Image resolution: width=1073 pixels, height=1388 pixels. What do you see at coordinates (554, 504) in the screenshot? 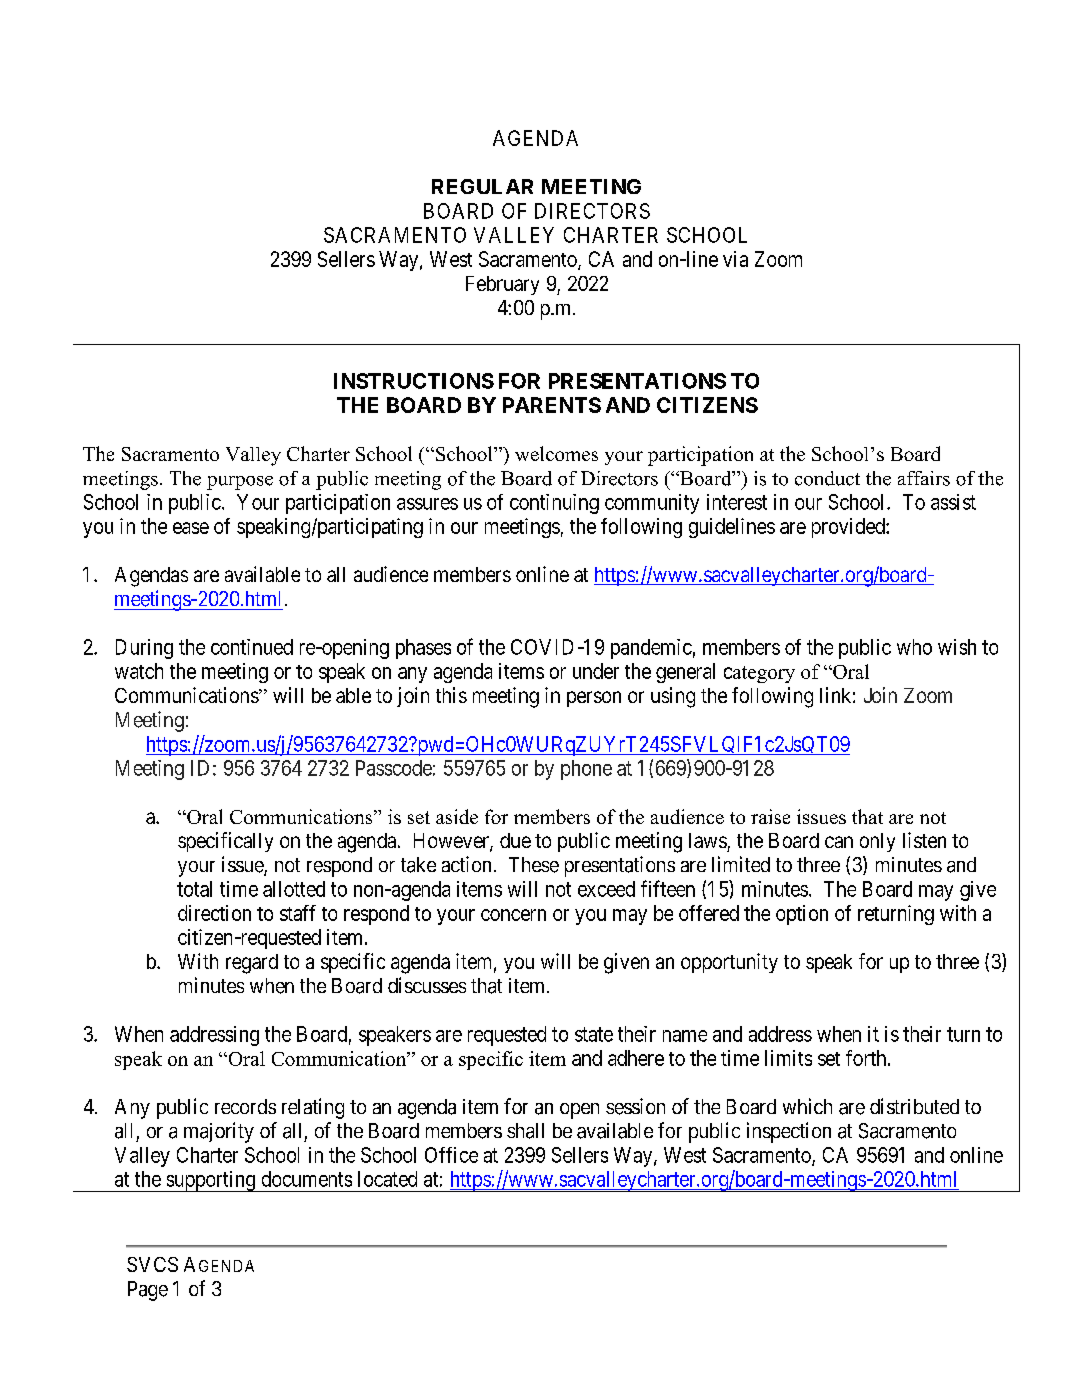
I see `continuing` at bounding box center [554, 504].
